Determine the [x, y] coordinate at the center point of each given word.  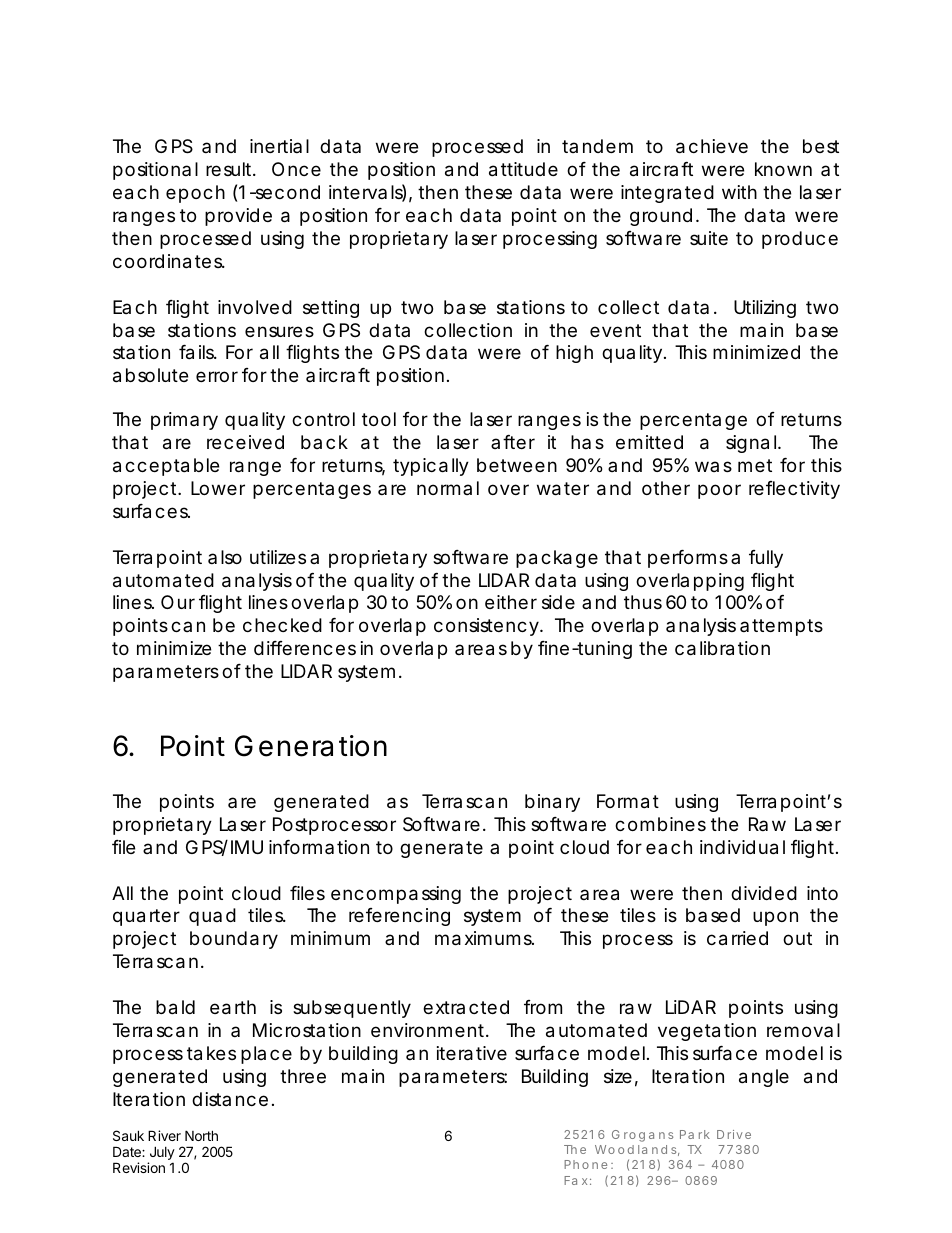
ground [661, 217]
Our [178, 602]
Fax [575, 1180]
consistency [486, 627]
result [230, 169]
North [201, 1135]
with [739, 192]
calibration [722, 648]
